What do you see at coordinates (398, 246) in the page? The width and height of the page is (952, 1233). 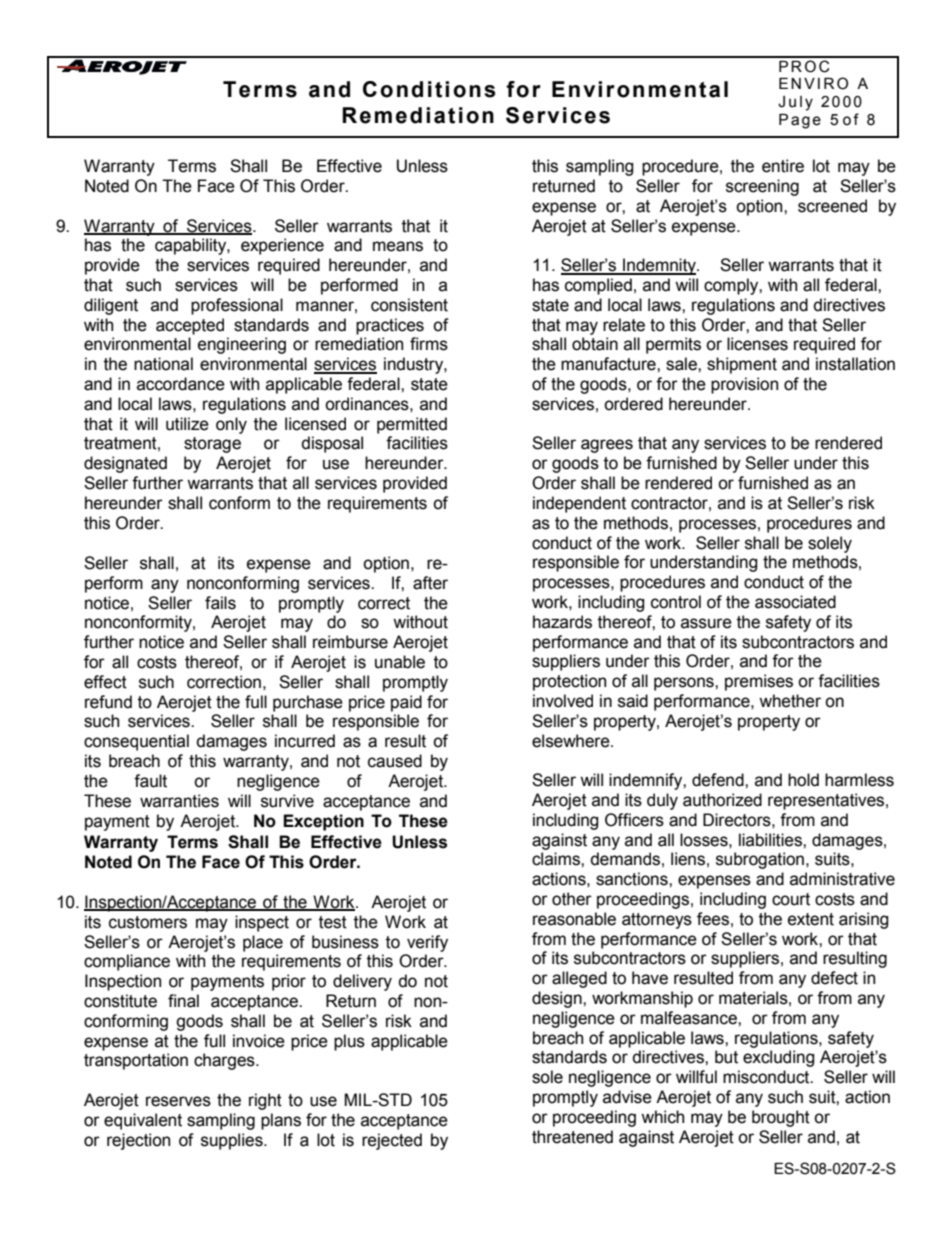 I see `means` at bounding box center [398, 246].
